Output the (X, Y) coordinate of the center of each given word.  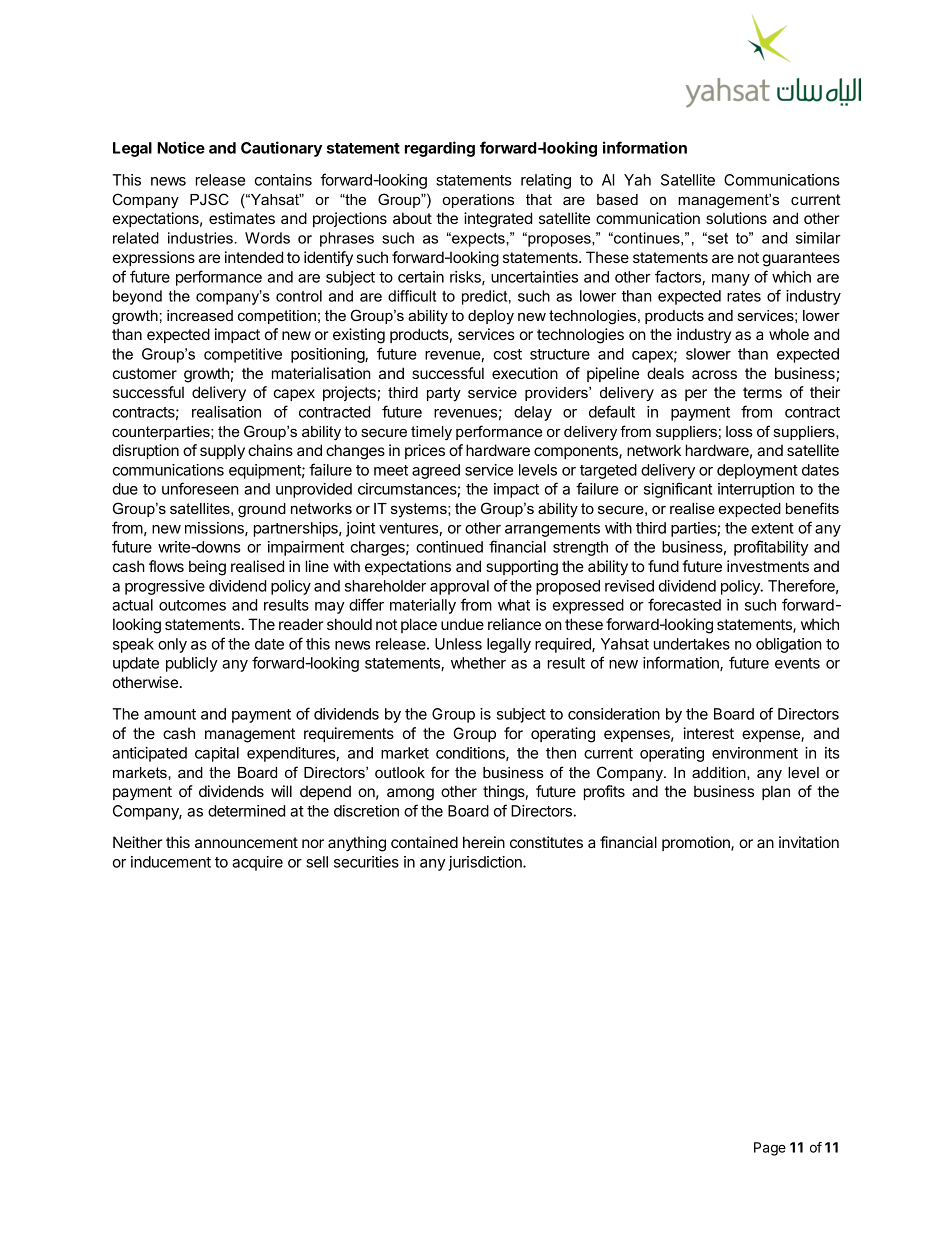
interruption (756, 490)
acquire (257, 863)
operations (478, 201)
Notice (181, 147)
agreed (436, 471)
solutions (736, 218)
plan (776, 792)
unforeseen (200, 488)
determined (246, 811)
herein (484, 842)
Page (770, 1149)
